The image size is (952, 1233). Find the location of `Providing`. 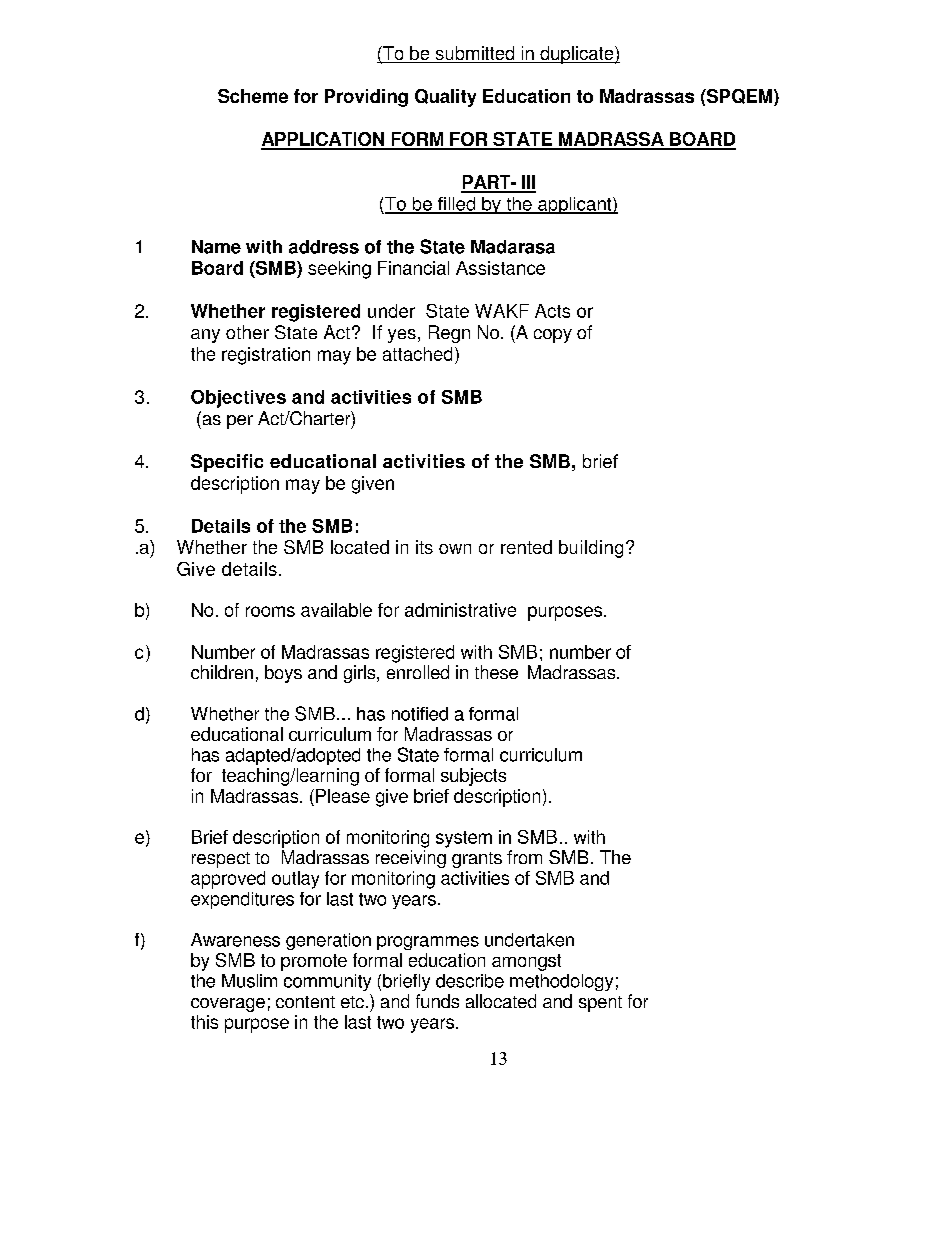

Providing is located at coordinates (366, 98).
